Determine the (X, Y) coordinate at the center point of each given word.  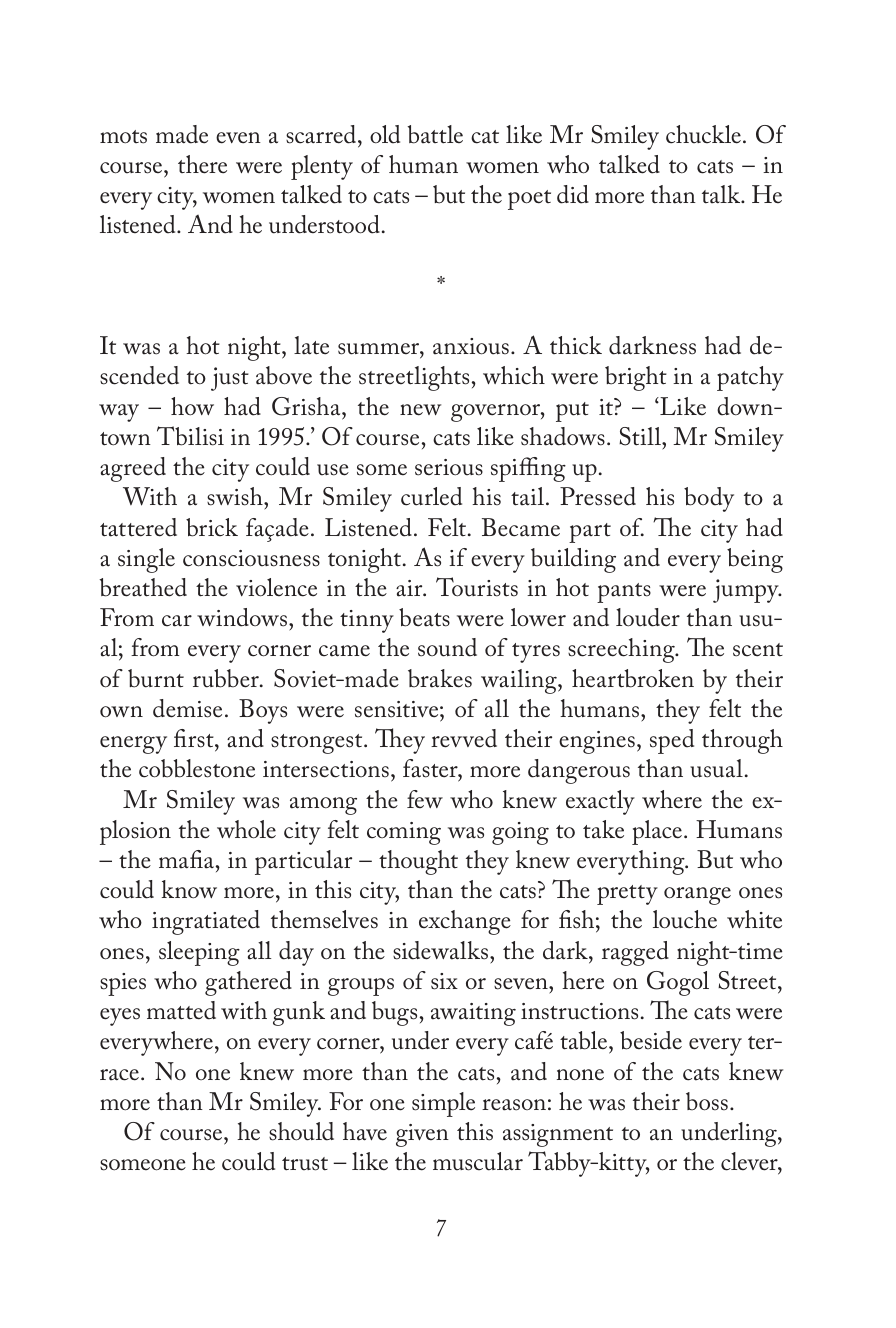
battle (435, 134)
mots (123, 137)
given (422, 1135)
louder (648, 617)
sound (447, 647)
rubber (227, 678)
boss (707, 1101)
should (301, 1131)
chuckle (705, 134)
